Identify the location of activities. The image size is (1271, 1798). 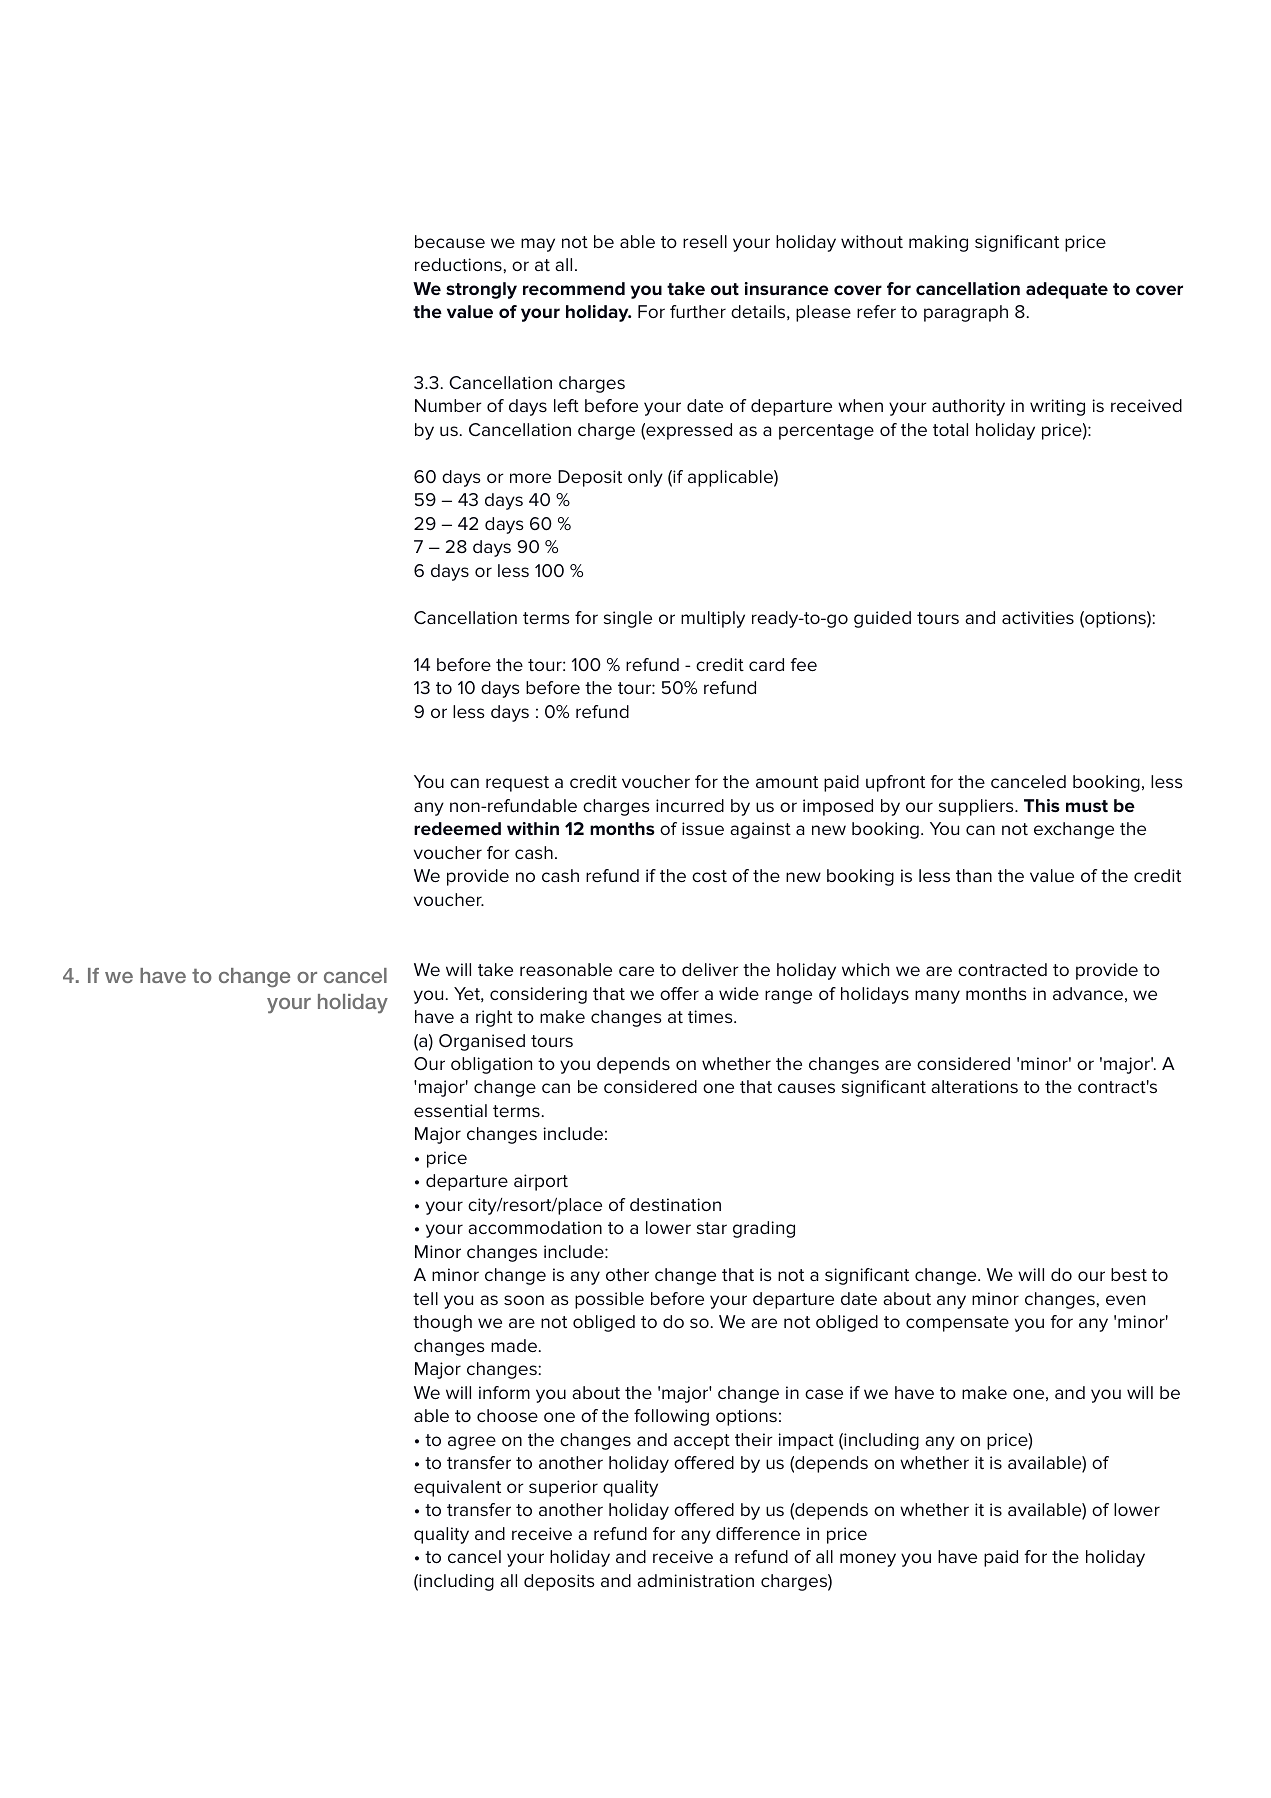
(1038, 617).
